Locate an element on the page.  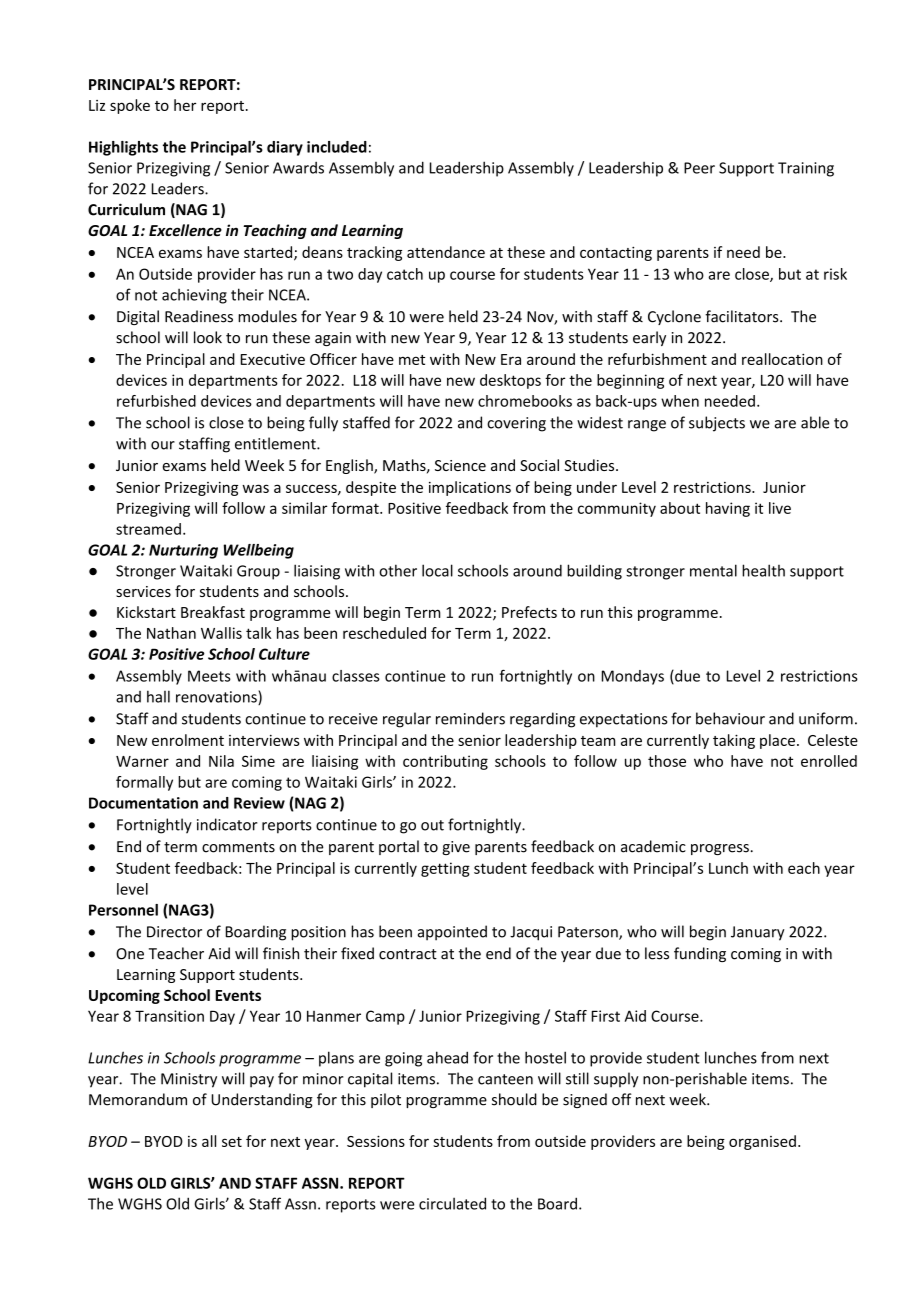
give is located at coordinates (456, 848).
